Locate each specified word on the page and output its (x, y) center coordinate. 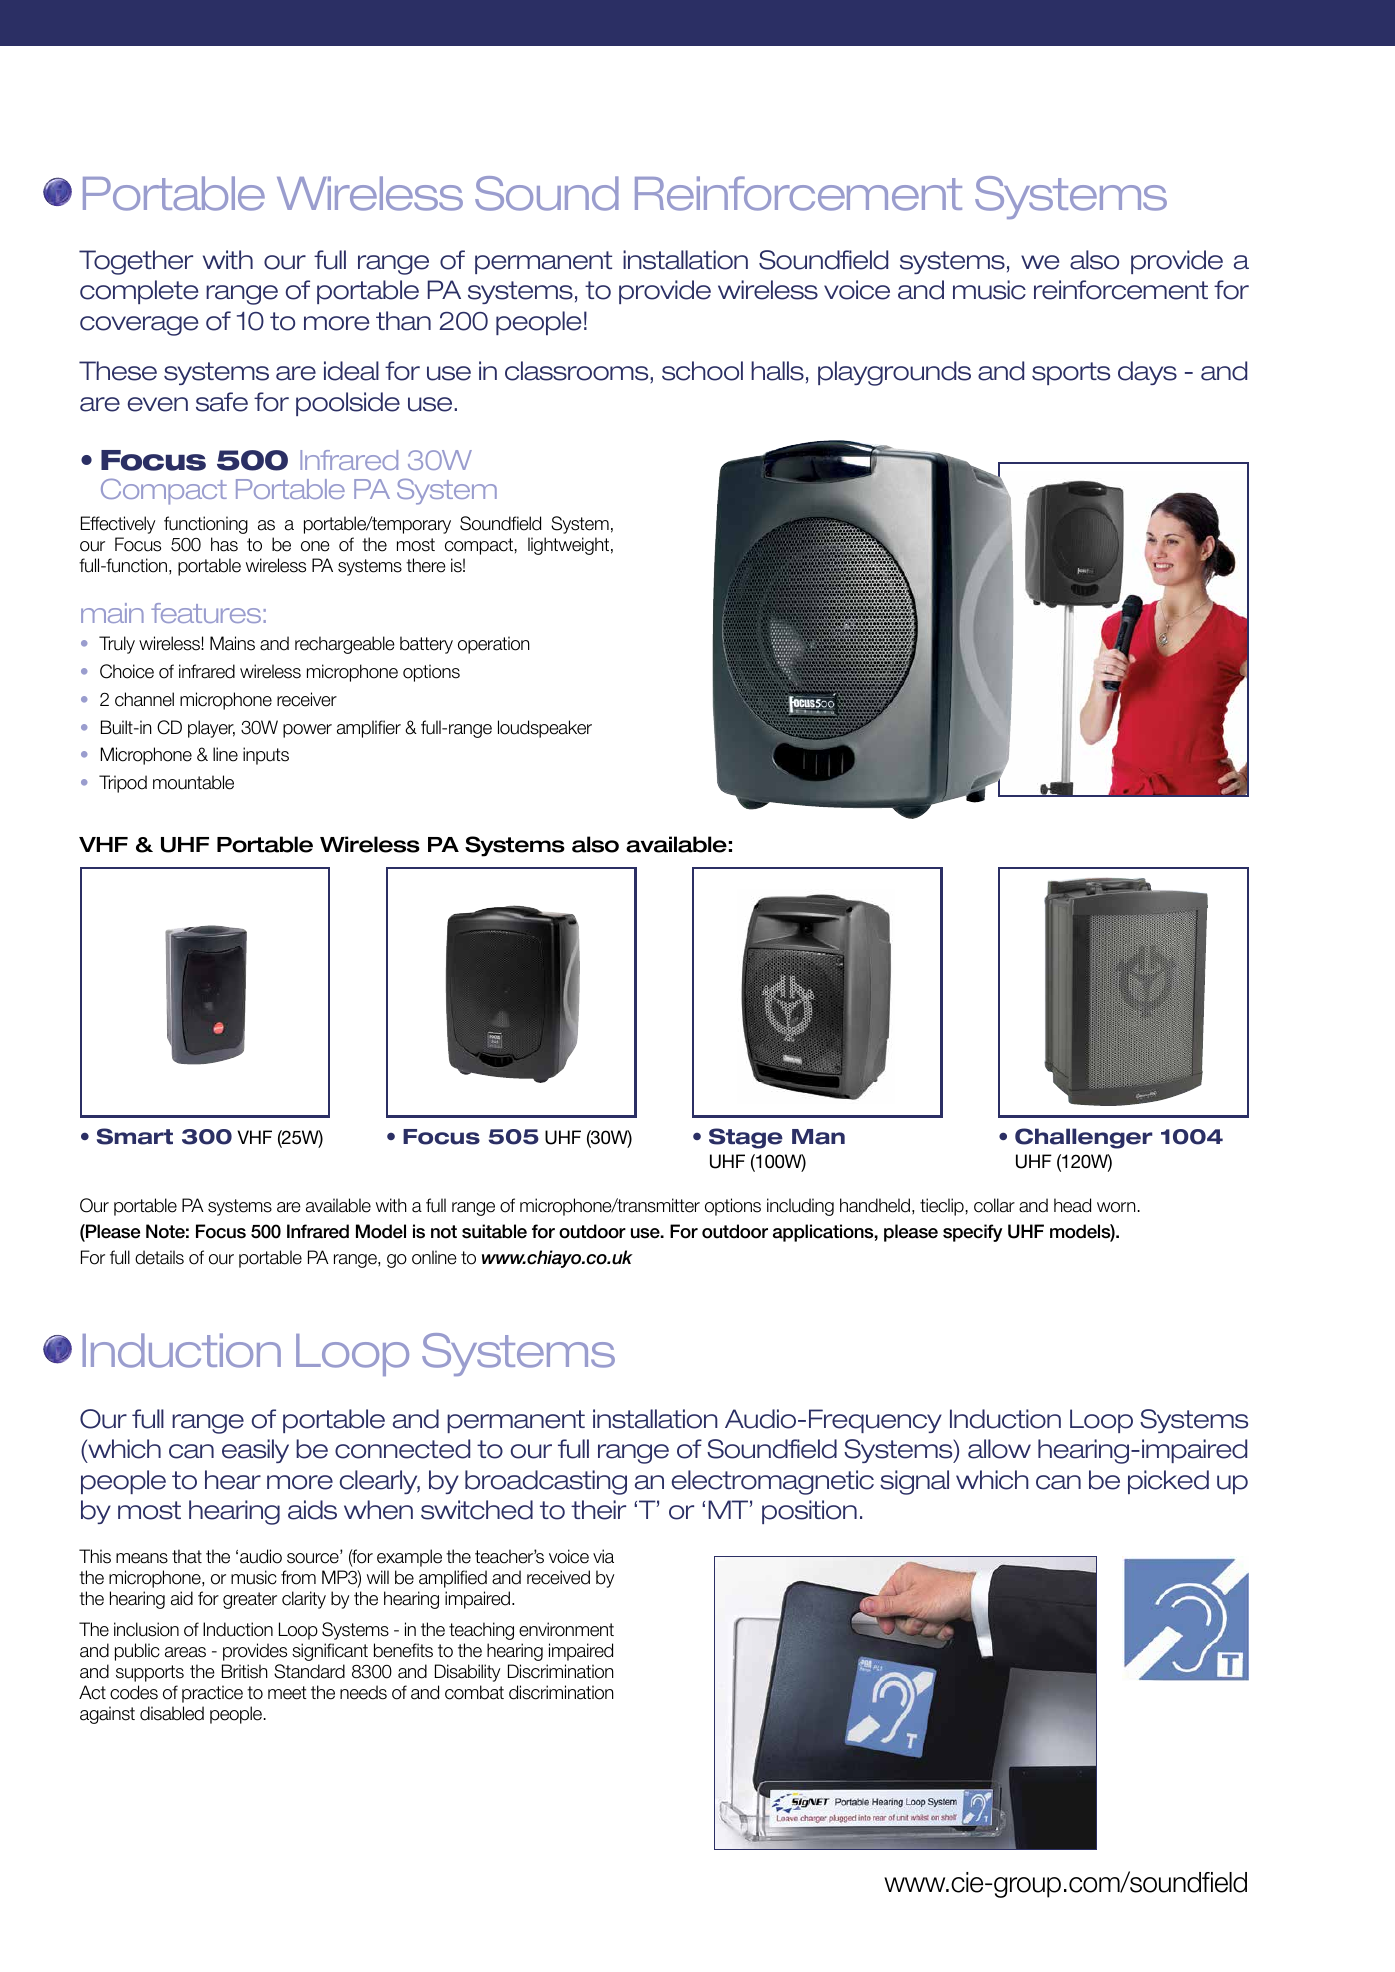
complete (139, 292)
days (1147, 373)
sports (1071, 373)
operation (494, 645)
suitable (494, 1231)
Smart (135, 1136)
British (245, 1671)
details (159, 1257)
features (206, 613)
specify (973, 1233)
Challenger (1083, 1138)
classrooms (578, 372)
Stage (746, 1138)
